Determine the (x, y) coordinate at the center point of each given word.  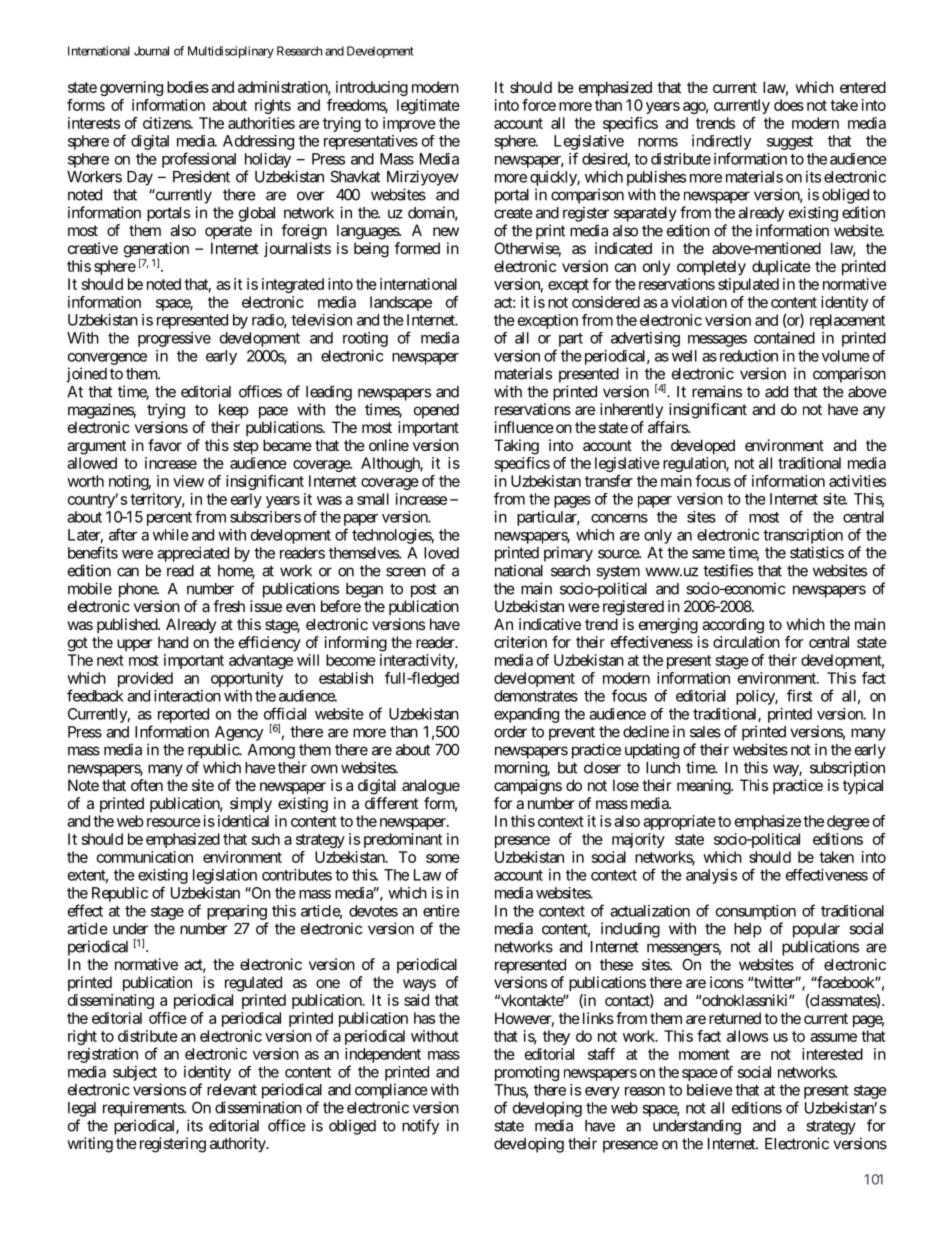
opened (436, 411)
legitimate (428, 106)
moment (704, 1054)
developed (703, 446)
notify (420, 1127)
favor (165, 445)
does (789, 105)
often (147, 785)
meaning (704, 787)
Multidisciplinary (231, 52)
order (510, 732)
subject (135, 1073)
